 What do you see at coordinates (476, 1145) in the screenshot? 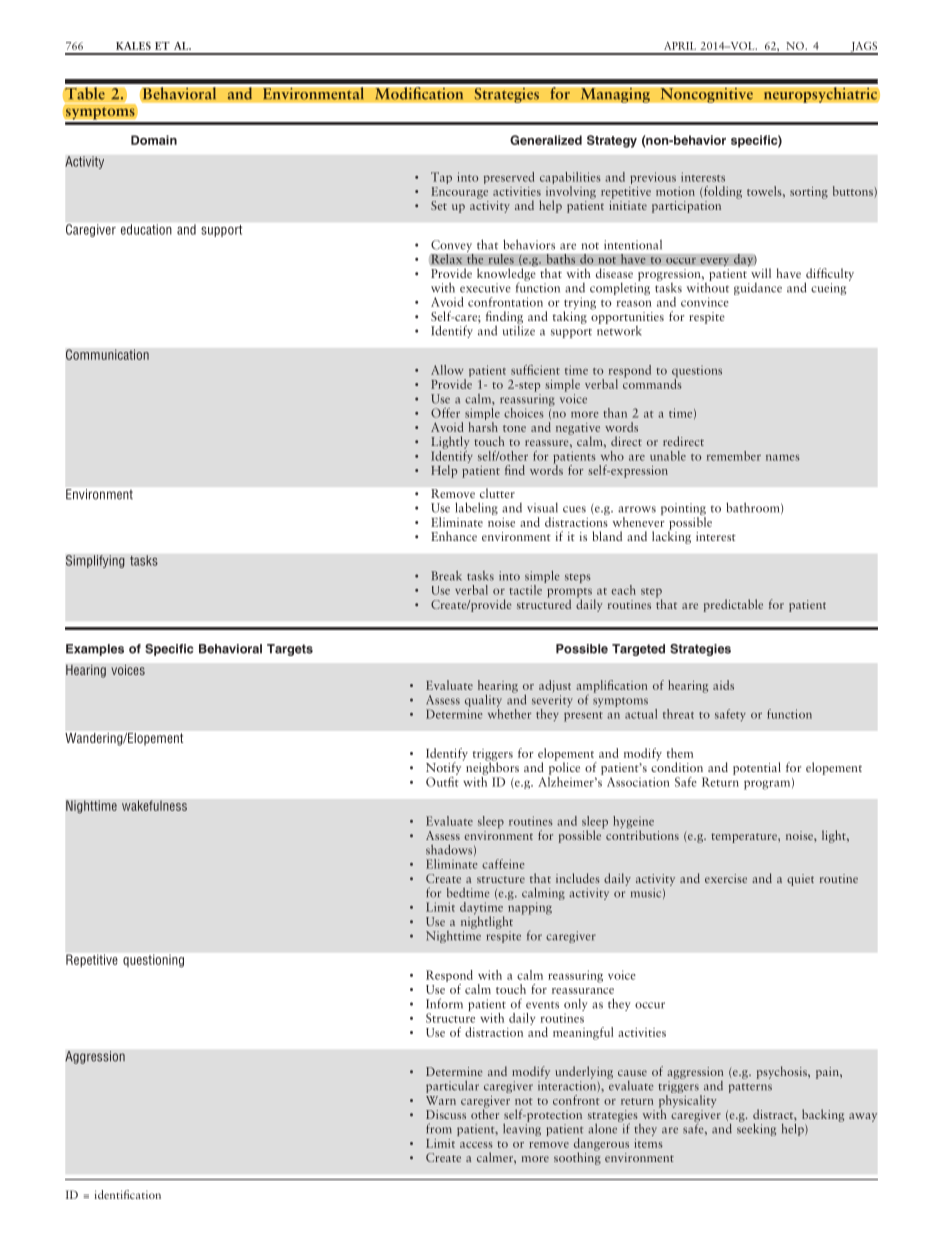
I see `access` at bounding box center [476, 1145].
